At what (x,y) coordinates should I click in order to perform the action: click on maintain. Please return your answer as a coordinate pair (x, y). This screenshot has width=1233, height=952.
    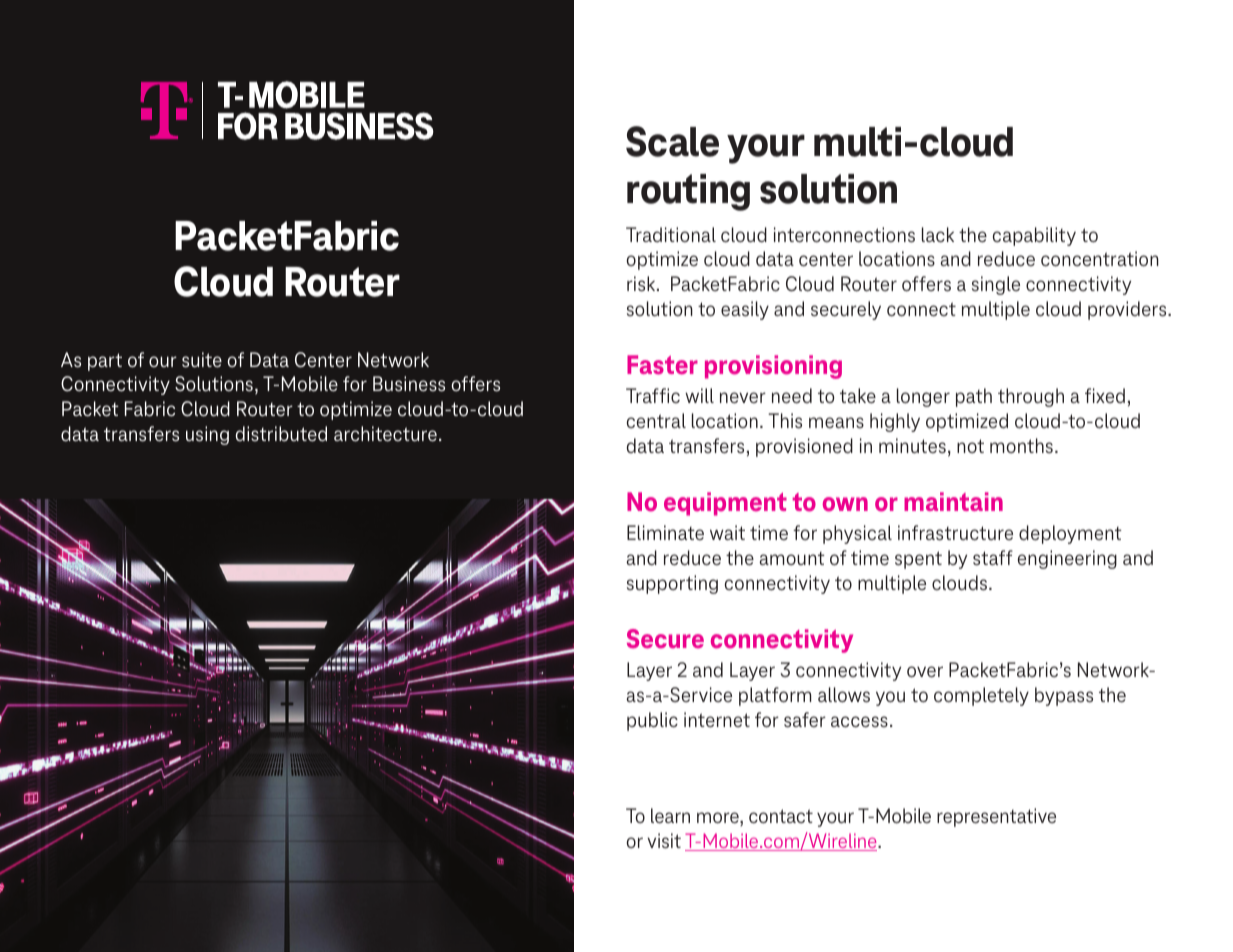
    Looking at the image, I should click on (953, 501).
